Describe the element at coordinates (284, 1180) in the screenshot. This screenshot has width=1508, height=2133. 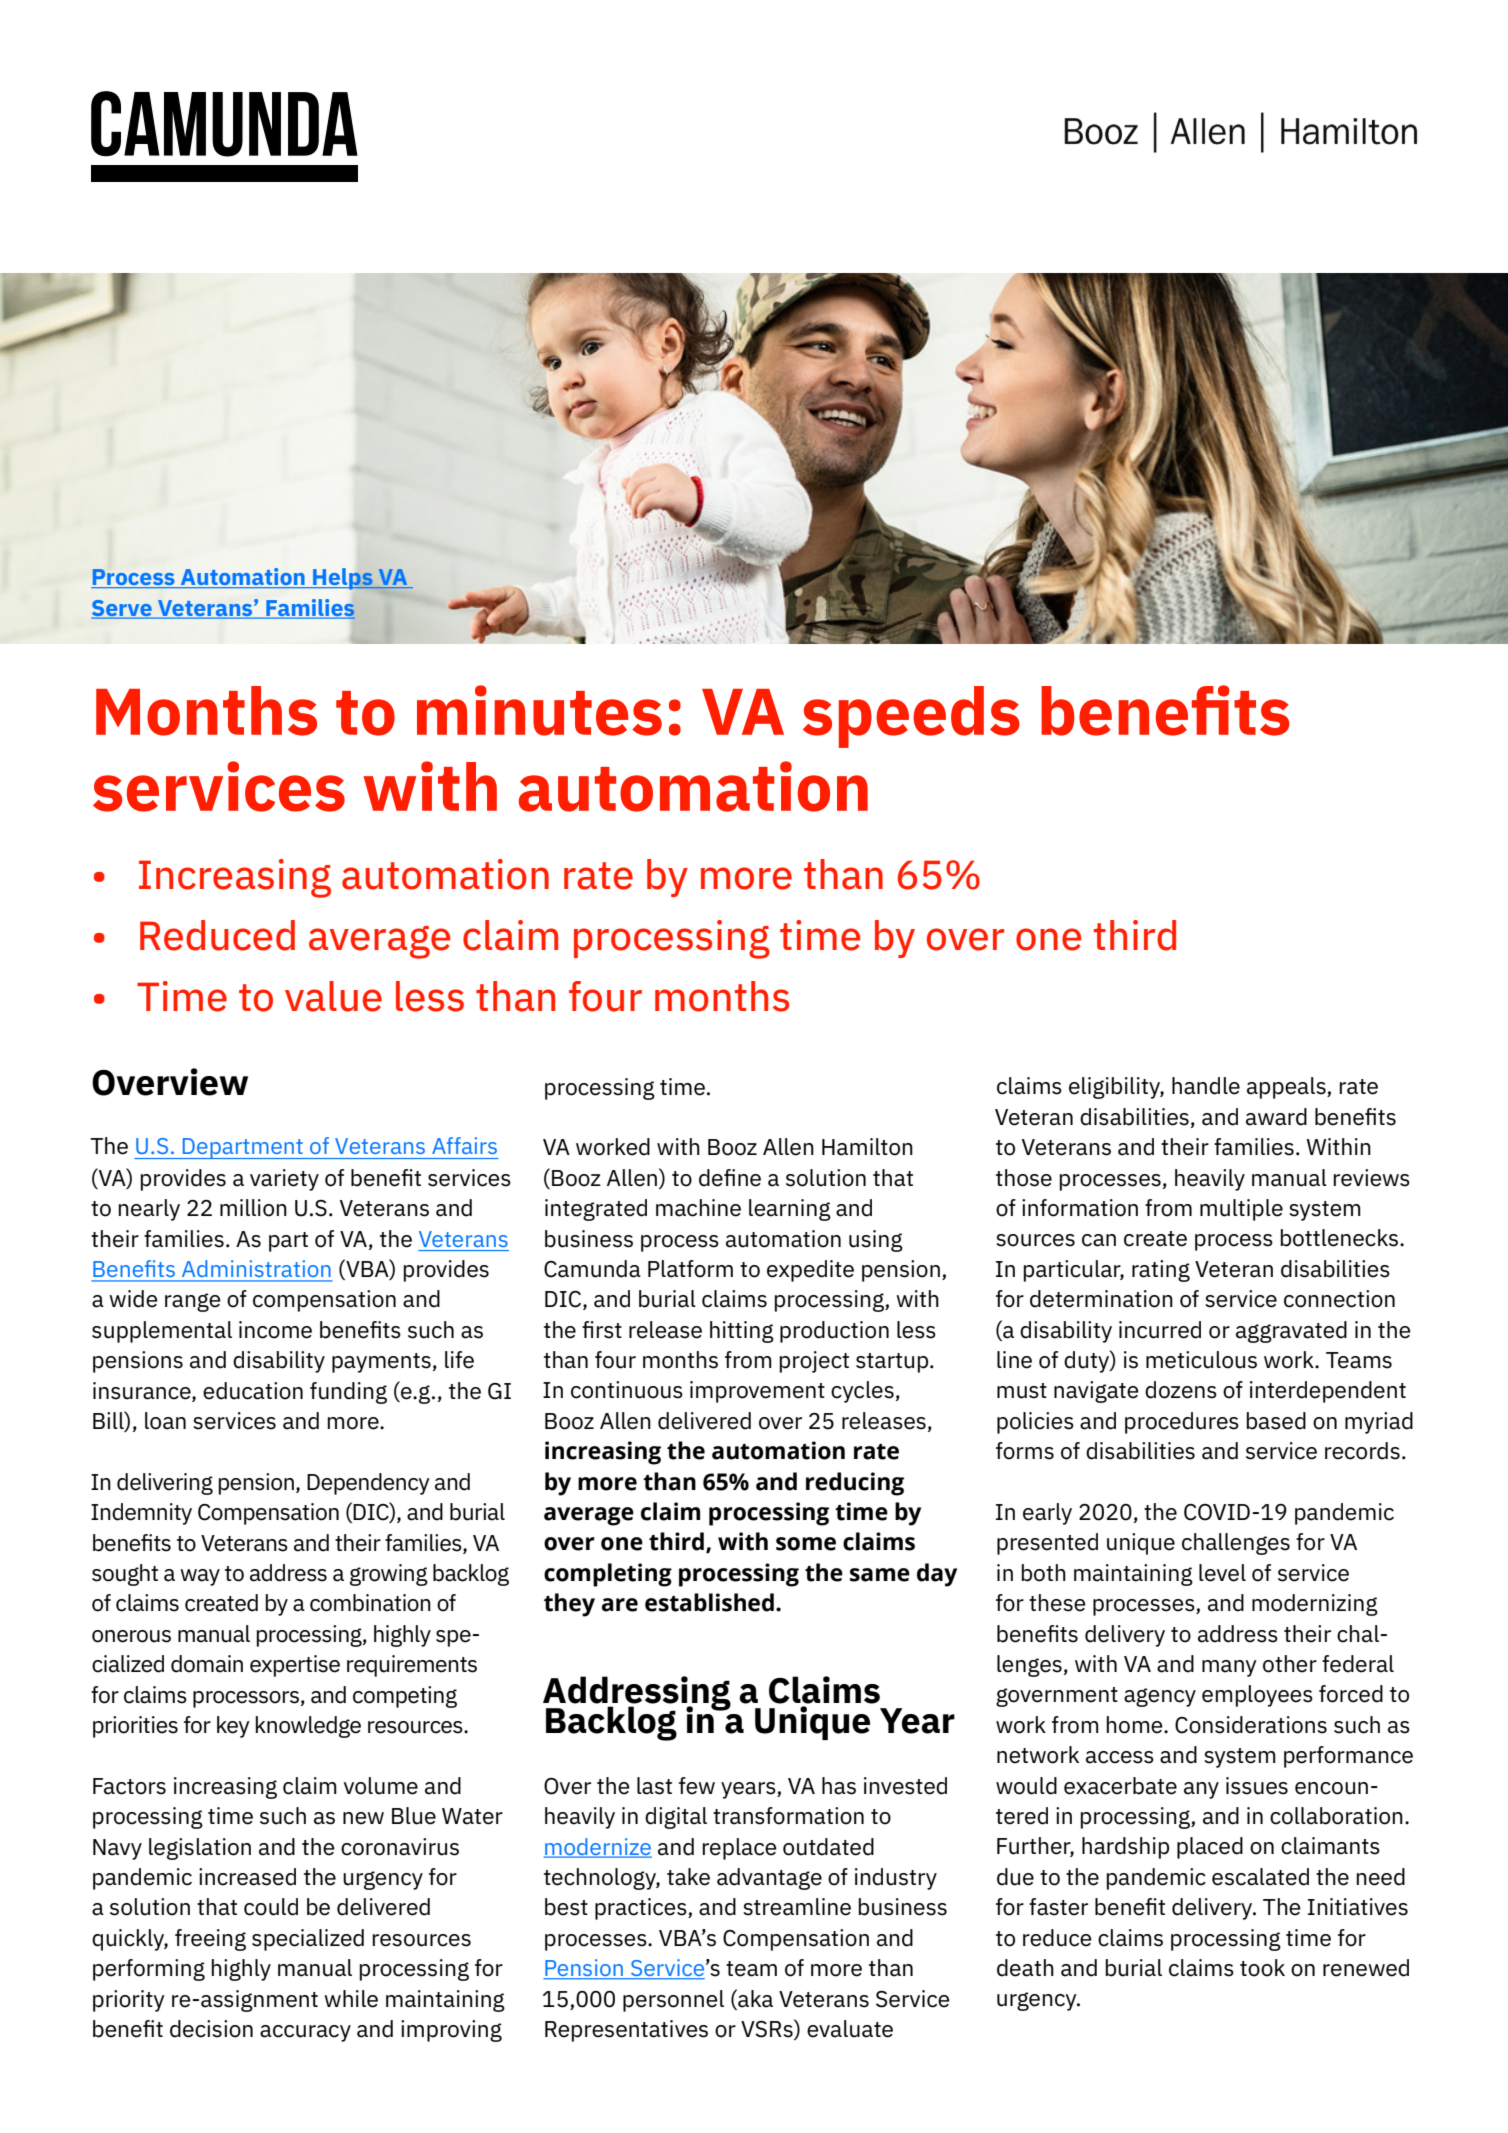
I see `variety` at that location.
